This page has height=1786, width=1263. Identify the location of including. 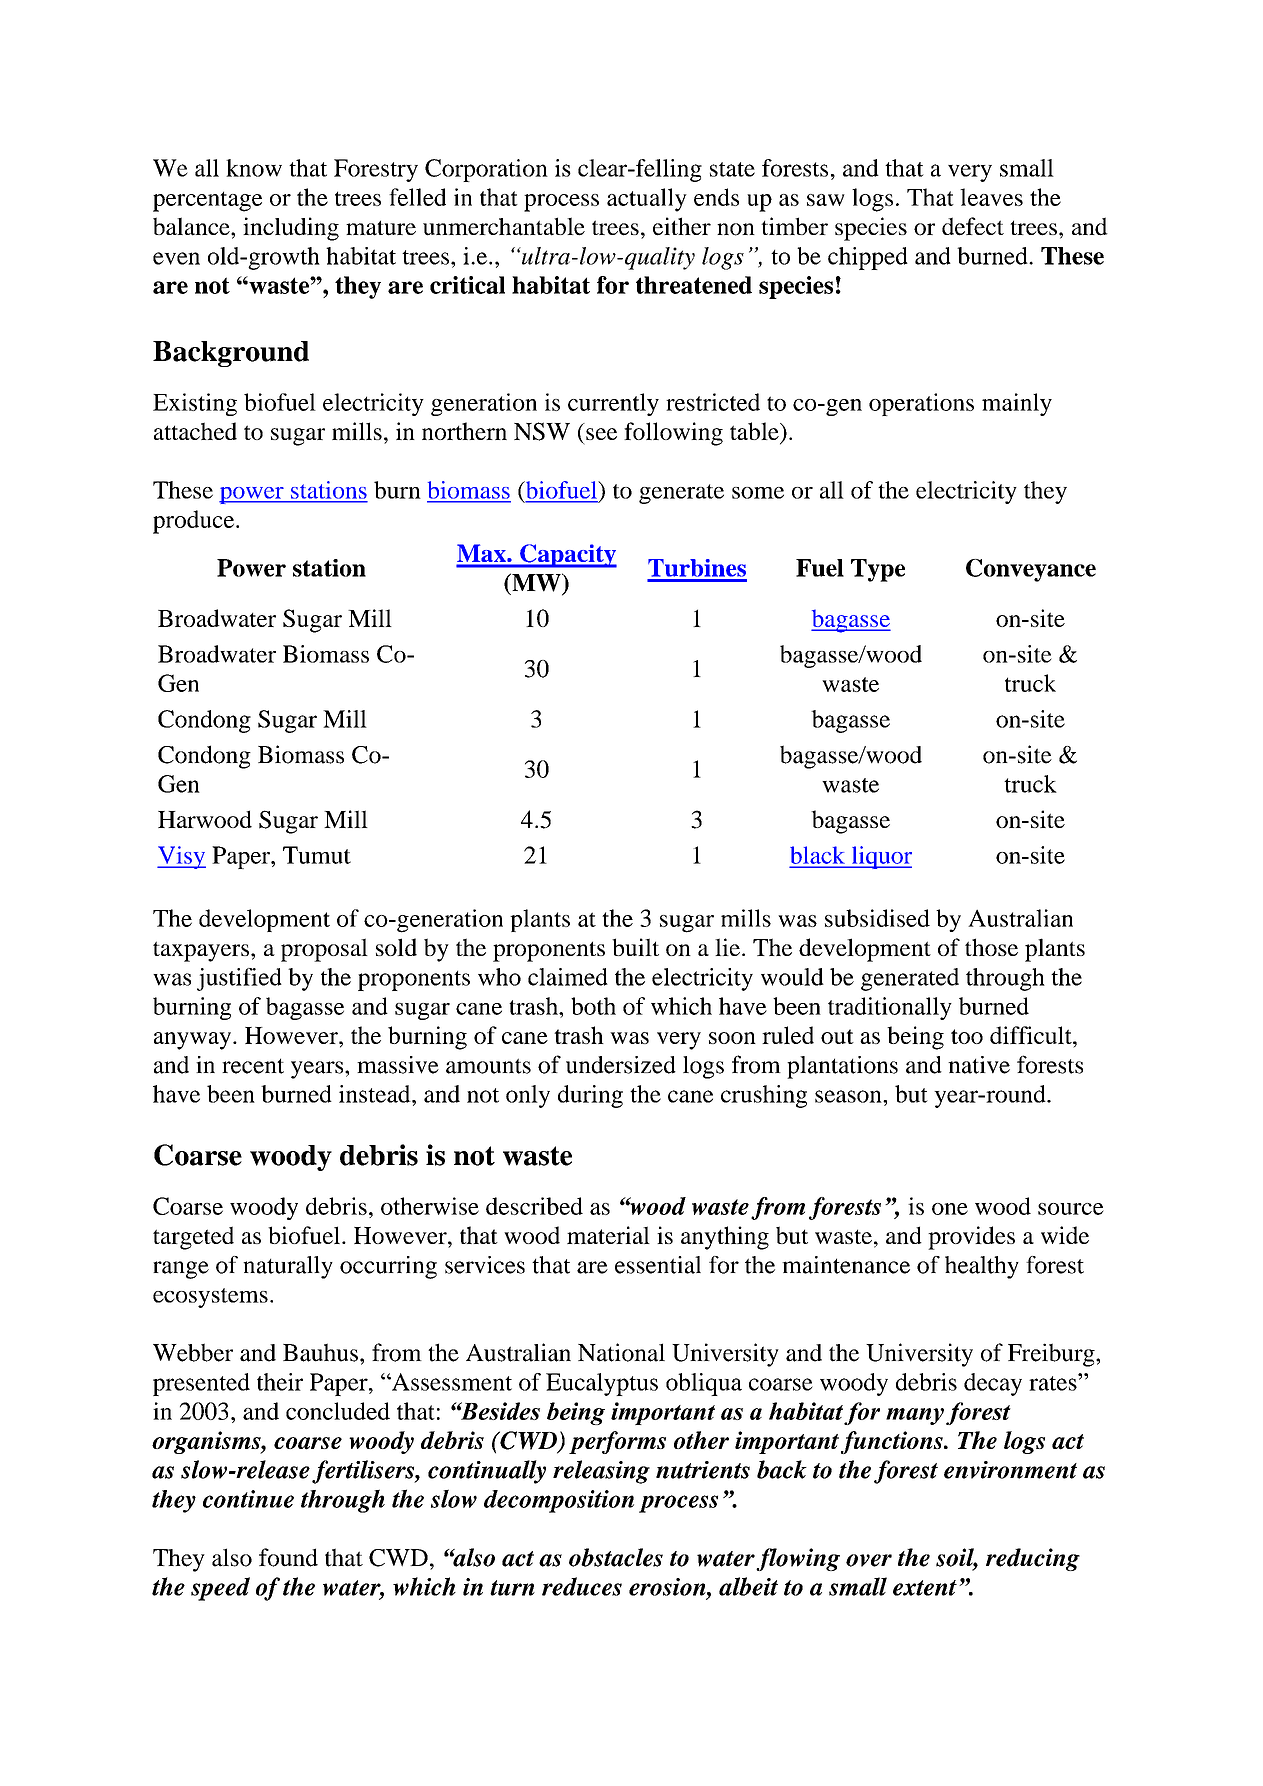
(291, 229).
